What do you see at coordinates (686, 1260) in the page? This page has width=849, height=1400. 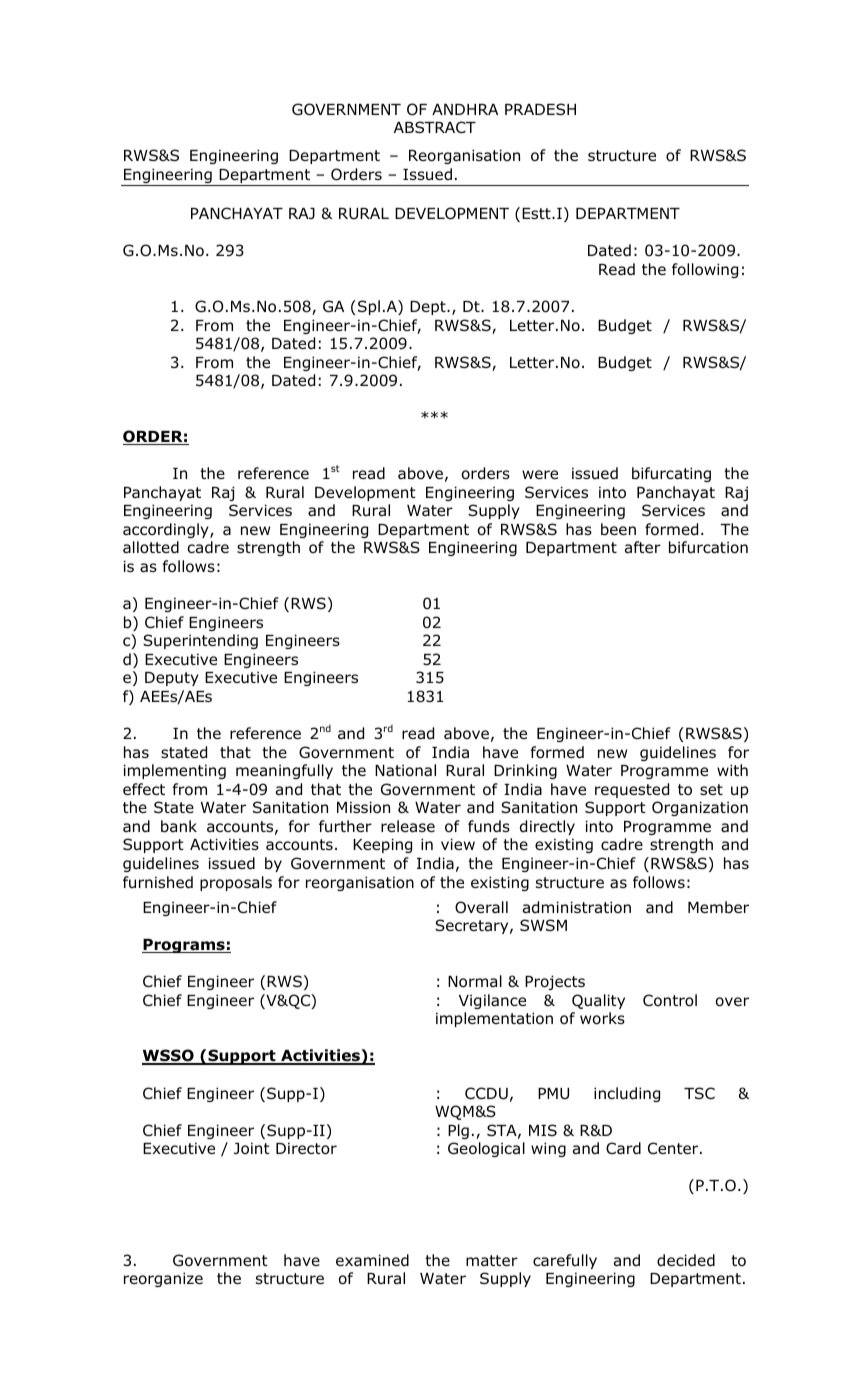 I see `decided` at bounding box center [686, 1260].
